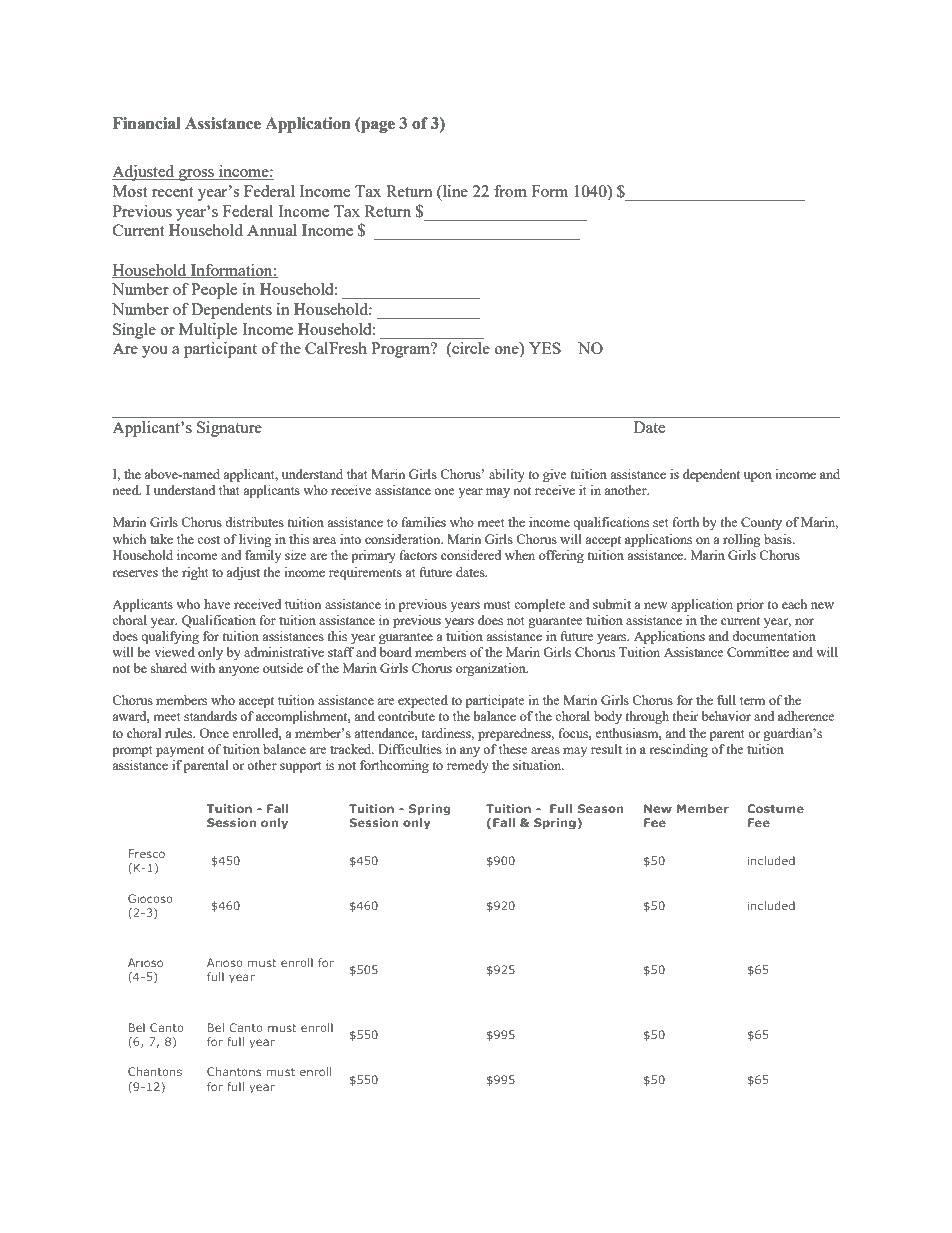  I want to click on Season, so click(601, 808).
